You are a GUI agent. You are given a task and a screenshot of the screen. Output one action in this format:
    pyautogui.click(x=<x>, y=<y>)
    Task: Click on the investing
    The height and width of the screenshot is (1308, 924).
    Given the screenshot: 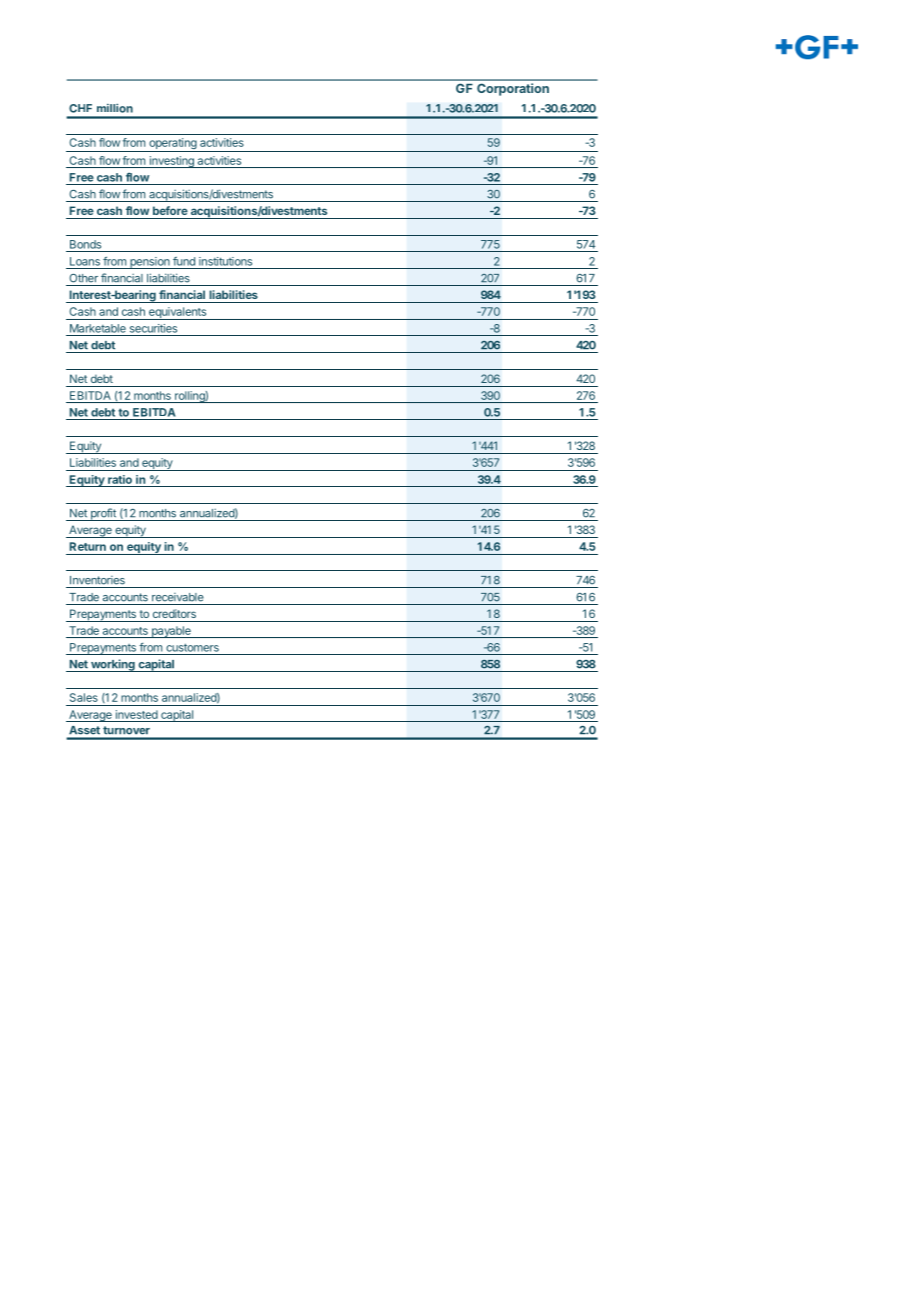 What is the action you would take?
    pyautogui.click(x=171, y=162)
